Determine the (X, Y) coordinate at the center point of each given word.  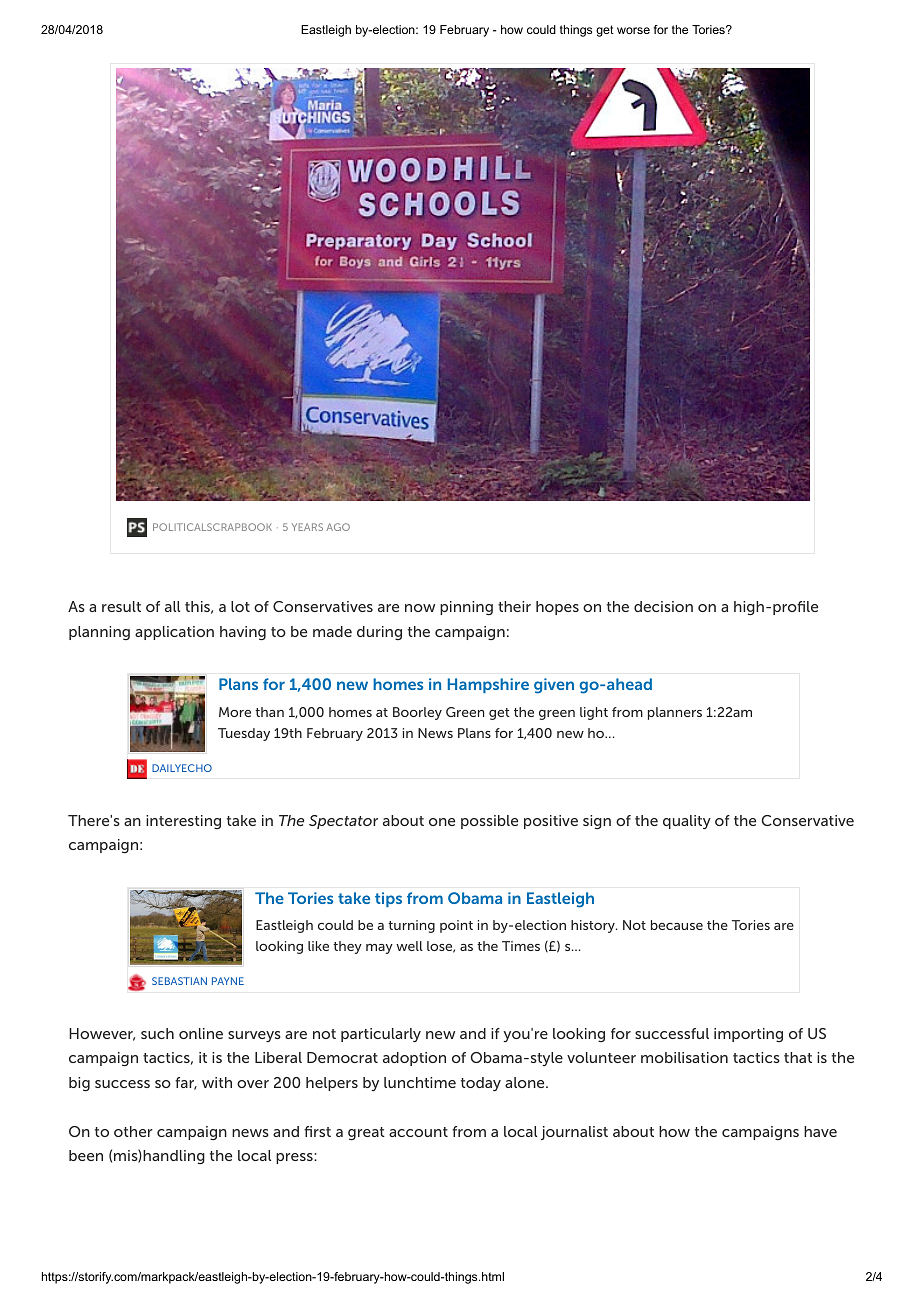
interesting (183, 822)
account (418, 1132)
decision (663, 606)
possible (489, 822)
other (133, 1131)
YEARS (307, 527)
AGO (338, 527)
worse (633, 30)
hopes (557, 608)
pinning (466, 608)
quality (687, 822)
